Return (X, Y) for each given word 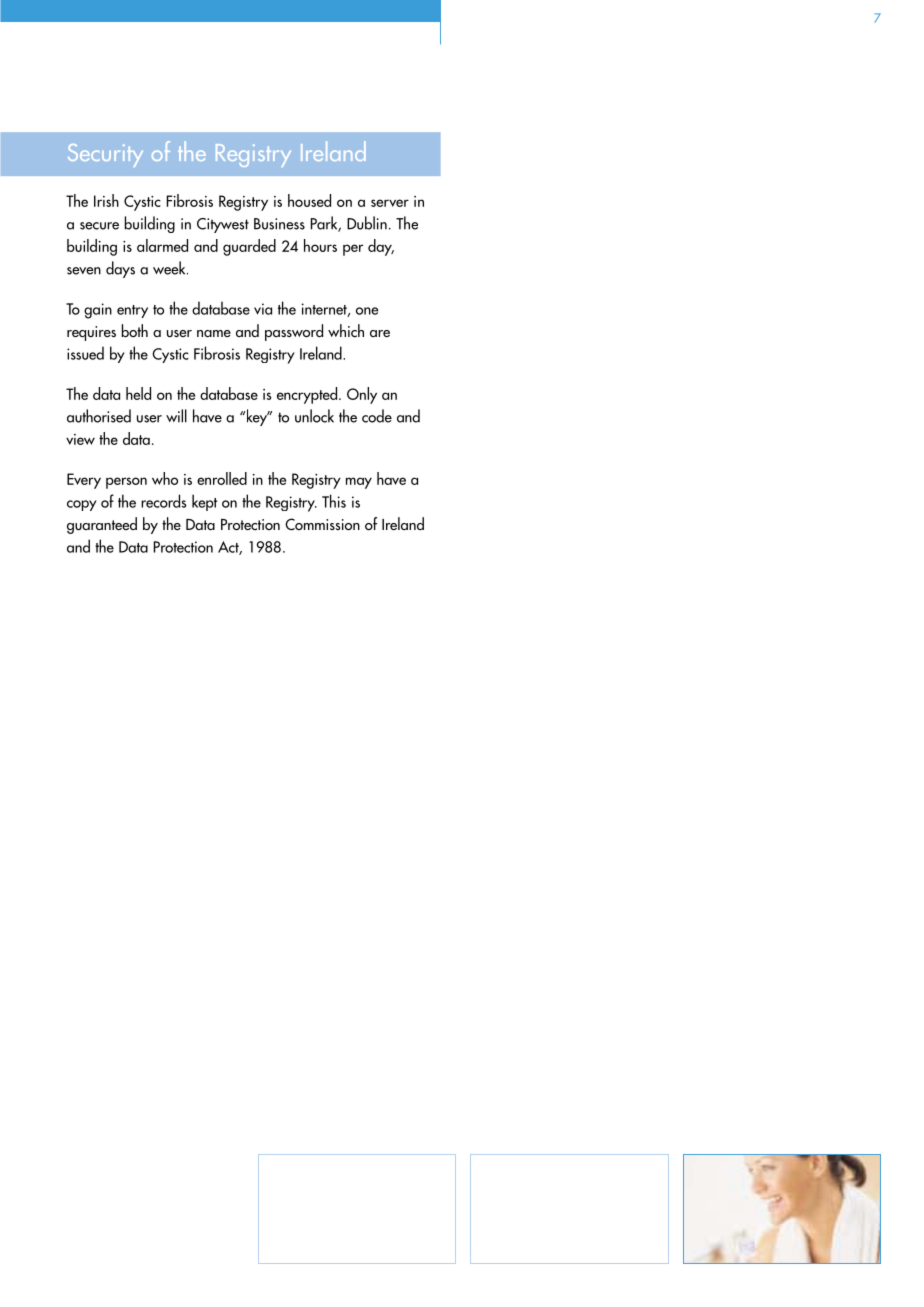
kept (205, 502)
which (346, 330)
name (214, 333)
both (135, 330)
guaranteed (102, 525)
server (390, 203)
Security (105, 155)
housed (309, 200)
